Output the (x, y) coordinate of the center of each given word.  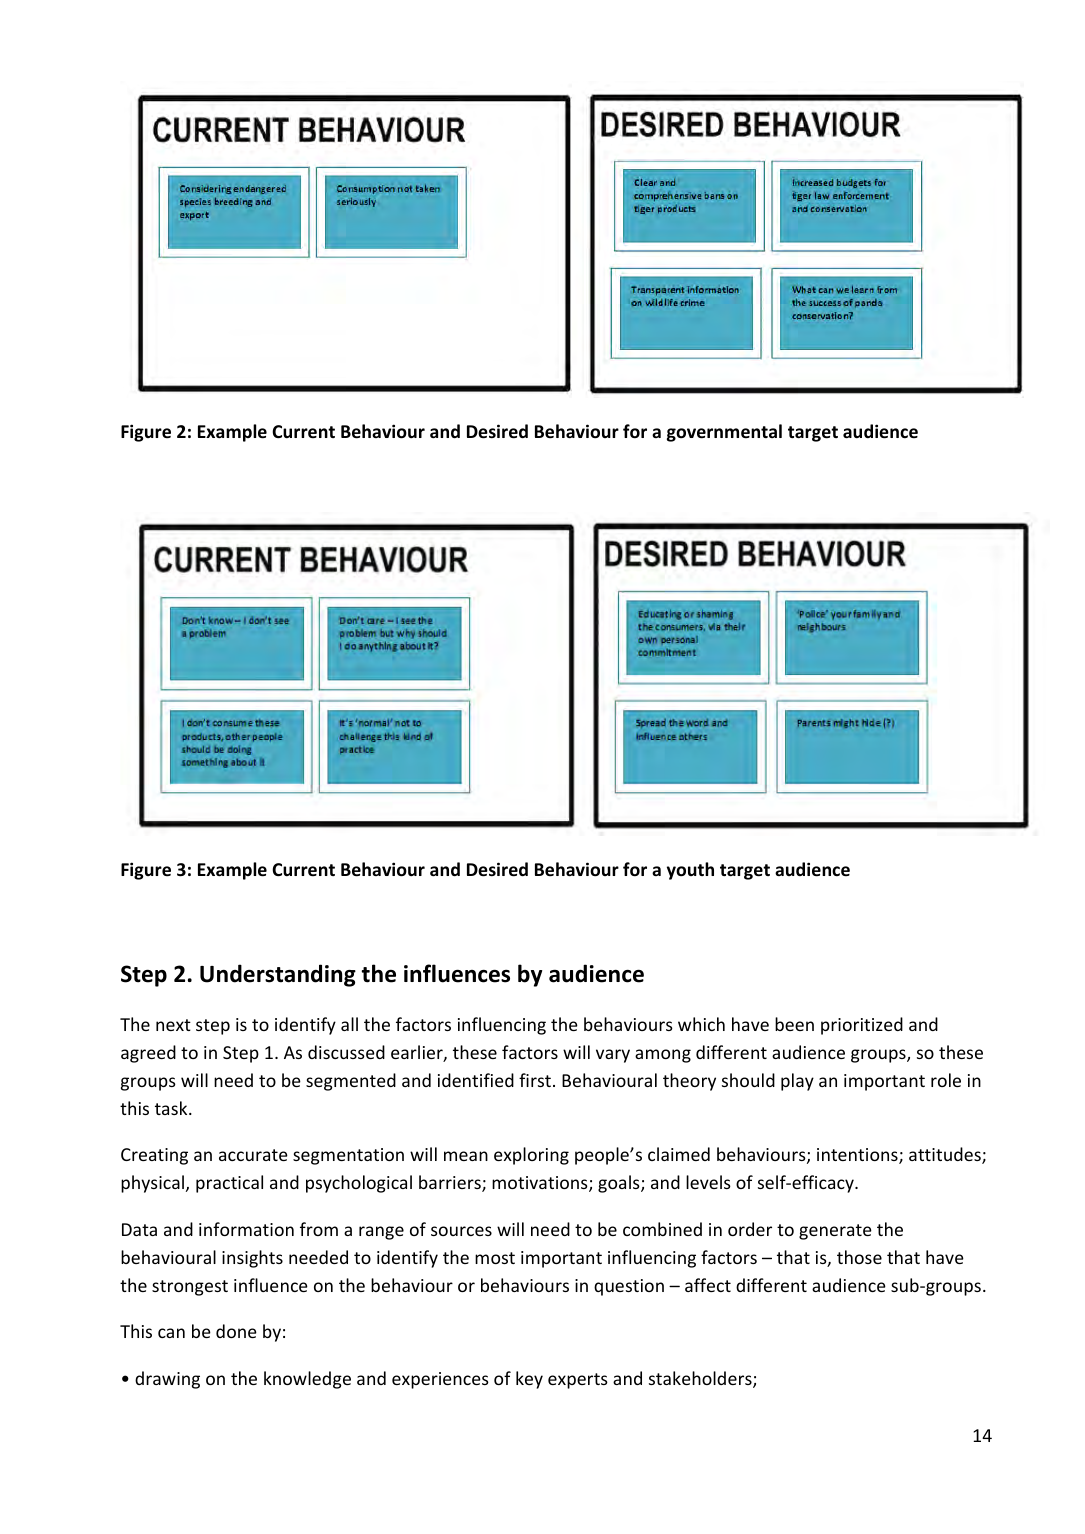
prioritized (862, 1026)
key (529, 1380)
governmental (724, 433)
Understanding (278, 975)
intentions (858, 1156)
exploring (531, 1156)
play (797, 1082)
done (236, 1331)
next (173, 1025)
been (794, 1024)
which (701, 1024)
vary (613, 1056)
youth (690, 871)
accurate (253, 1155)
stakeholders (701, 1379)
